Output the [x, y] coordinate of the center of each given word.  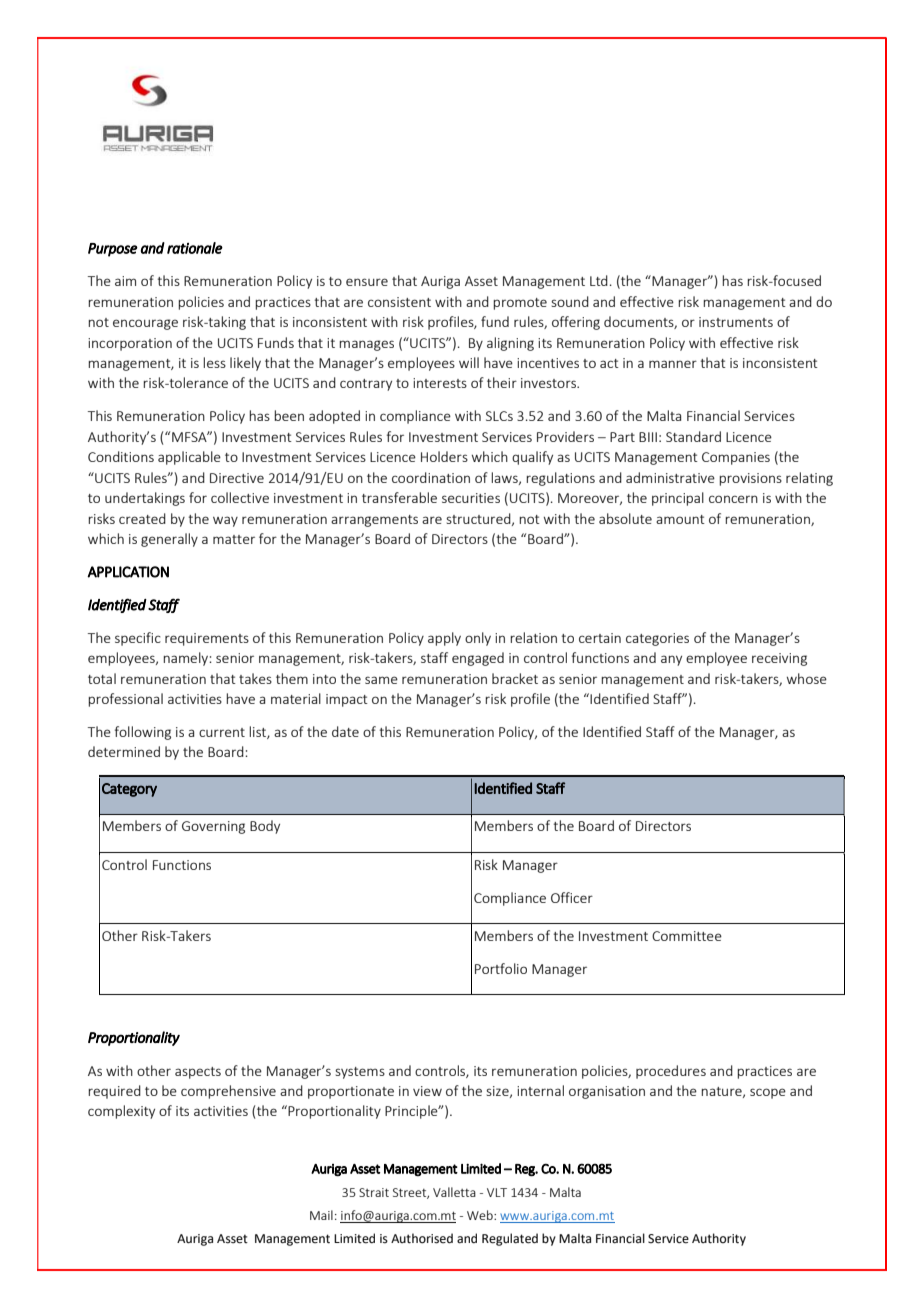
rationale [195, 248]
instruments [736, 322]
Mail [321, 1215]
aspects [198, 1073]
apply [444, 639]
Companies [736, 458]
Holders [444, 456]
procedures [671, 1072]
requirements [207, 639]
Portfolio [501, 968]
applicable [189, 458]
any [671, 660]
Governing [213, 827]
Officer [572, 897]
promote [520, 304]
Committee [687, 936]
